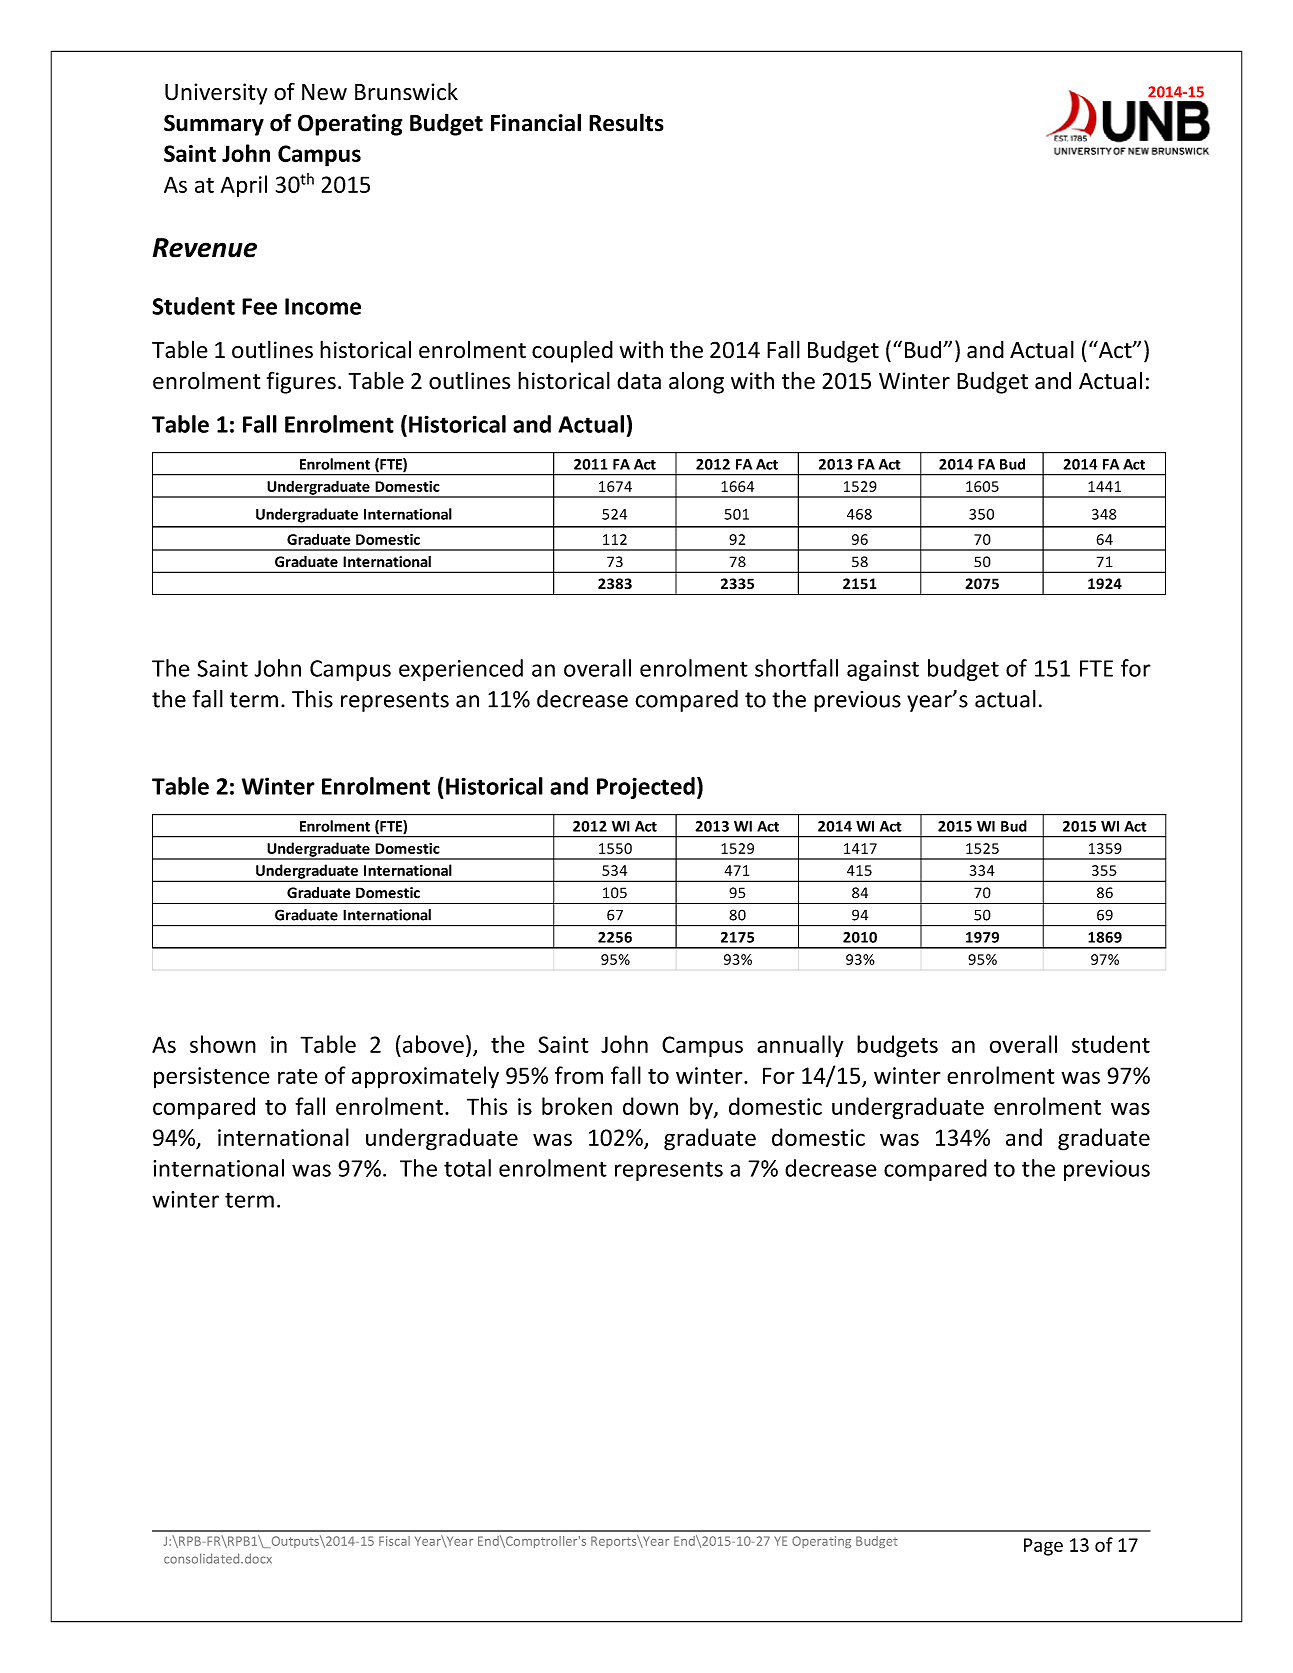 This screenshot has height=1673, width=1293. What do you see at coordinates (650, 1106) in the screenshot?
I see `down` at bounding box center [650, 1106].
